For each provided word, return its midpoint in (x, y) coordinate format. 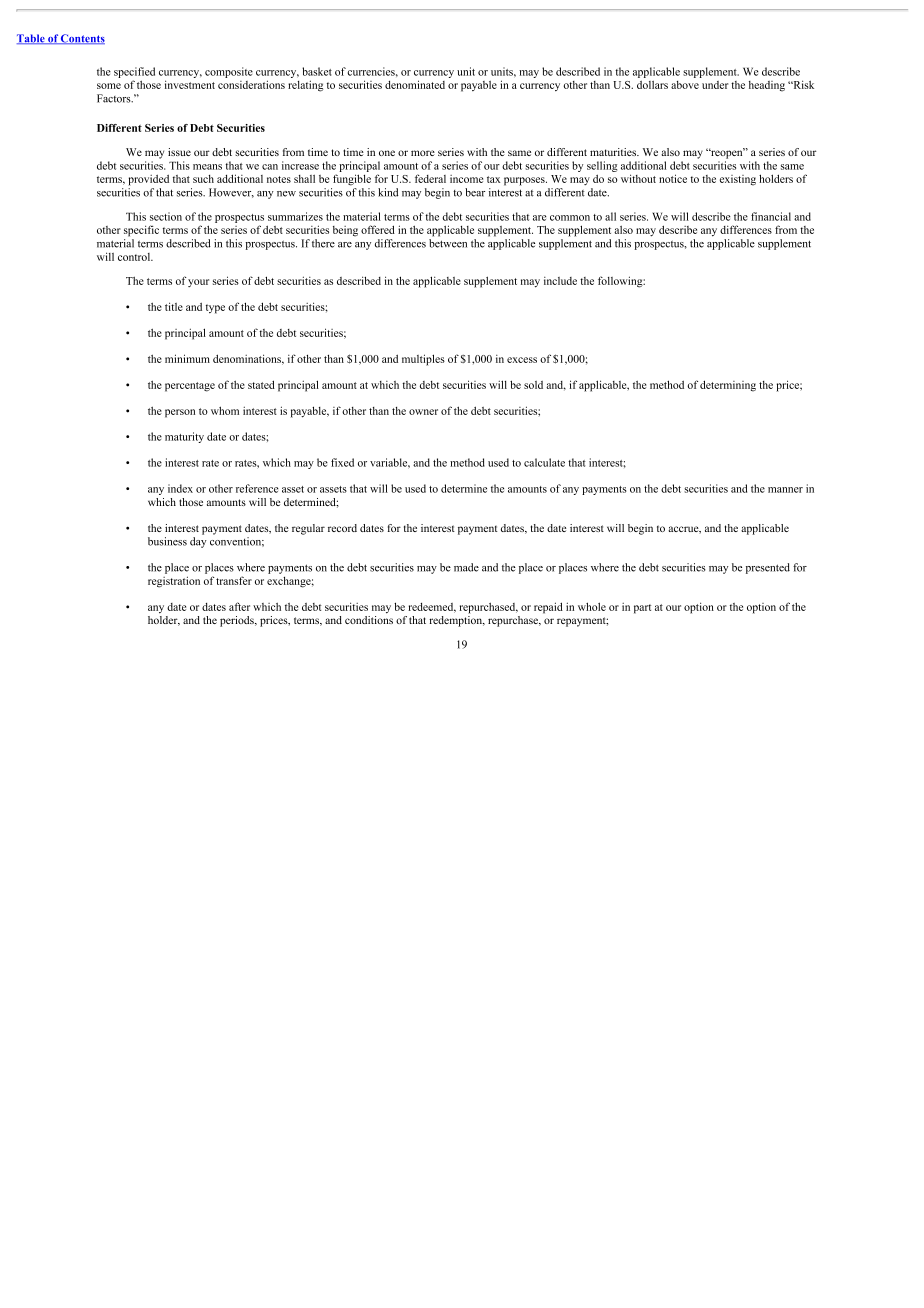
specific (141, 231)
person (180, 413)
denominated (415, 84)
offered (378, 229)
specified (134, 72)
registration (174, 582)
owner (423, 412)
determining (728, 386)
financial (771, 216)
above (685, 85)
